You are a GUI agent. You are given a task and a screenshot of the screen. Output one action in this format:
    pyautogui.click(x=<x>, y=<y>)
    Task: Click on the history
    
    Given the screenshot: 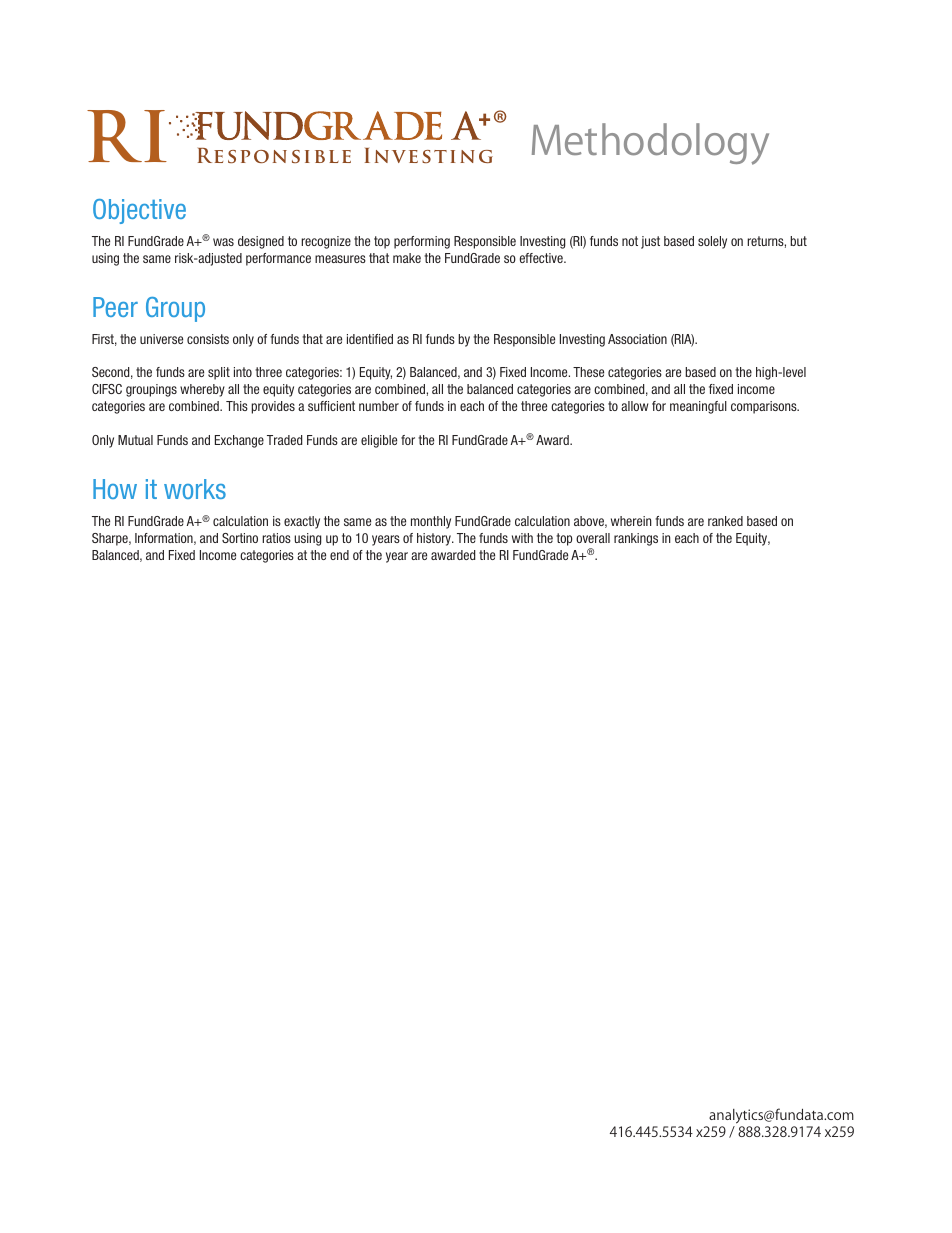 What is the action you would take?
    pyautogui.click(x=435, y=539)
